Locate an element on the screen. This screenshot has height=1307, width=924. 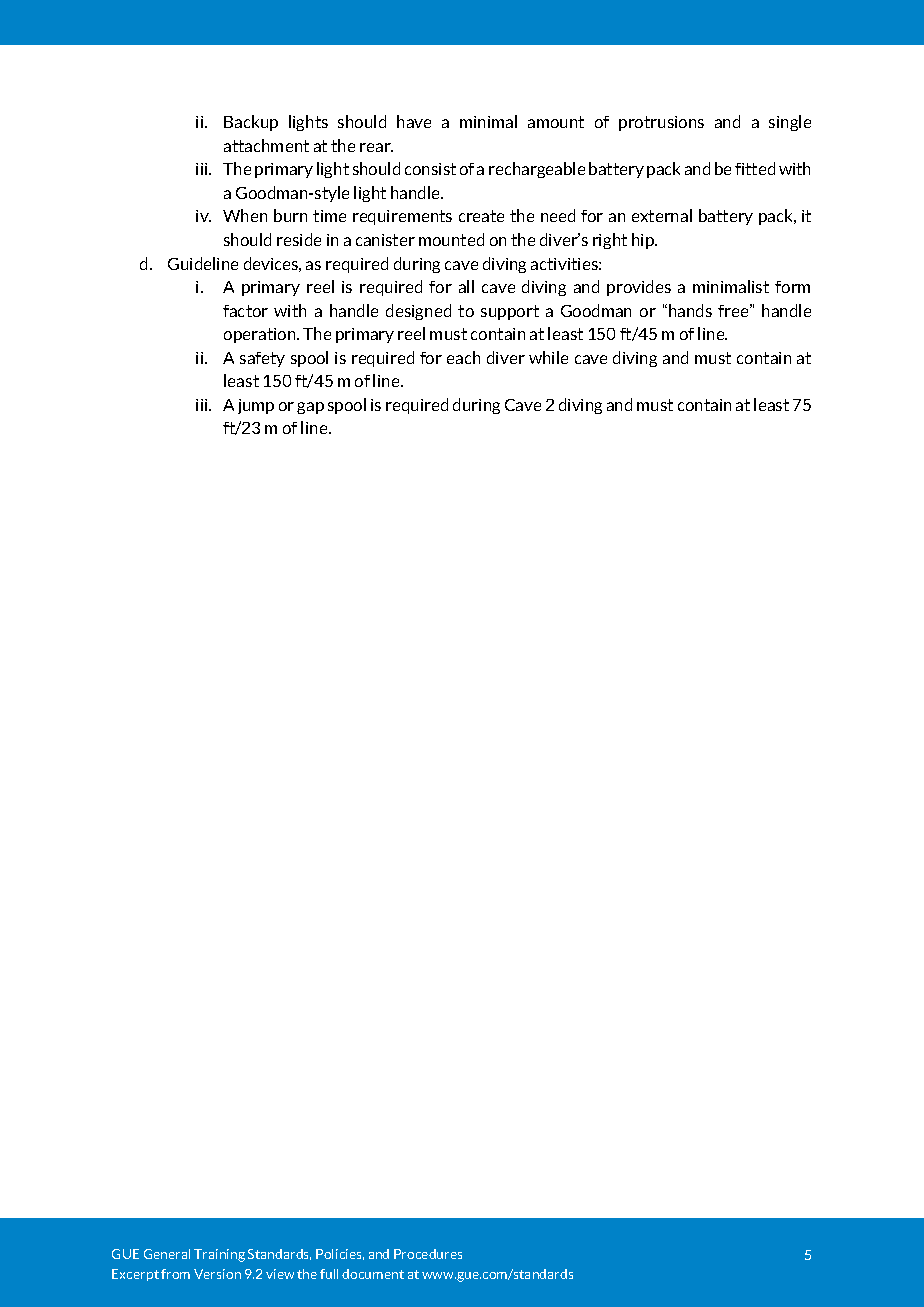
Procedures is located at coordinates (428, 1254).
